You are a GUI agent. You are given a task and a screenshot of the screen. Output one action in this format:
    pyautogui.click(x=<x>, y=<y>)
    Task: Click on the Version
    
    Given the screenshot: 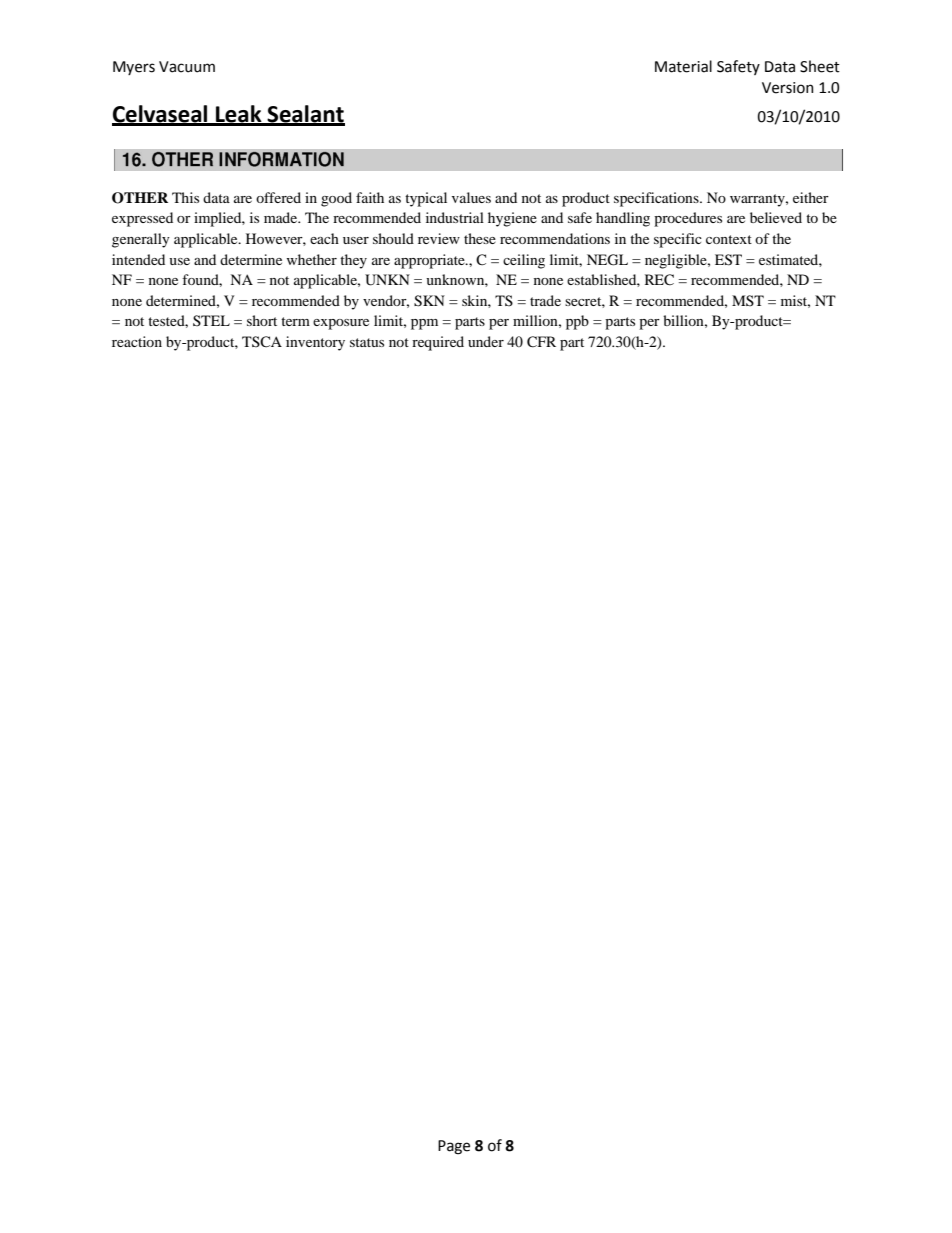 What is the action you would take?
    pyautogui.click(x=788, y=88)
